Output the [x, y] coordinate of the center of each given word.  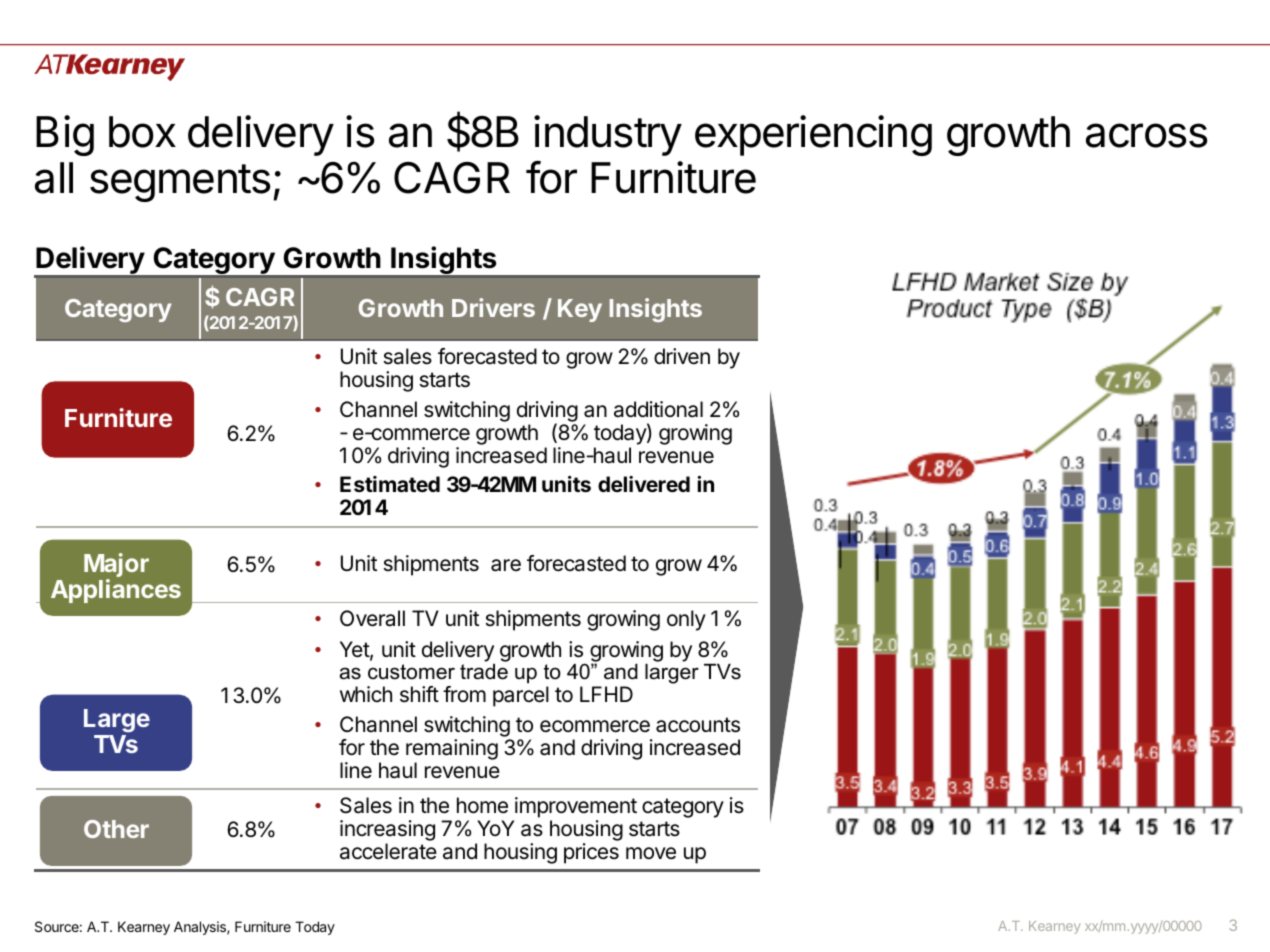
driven [682, 356]
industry [608, 135]
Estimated [390, 484]
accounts [698, 725]
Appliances [116, 591]
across [1147, 135]
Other [116, 829]
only [686, 620]
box [142, 132]
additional [658, 409]
